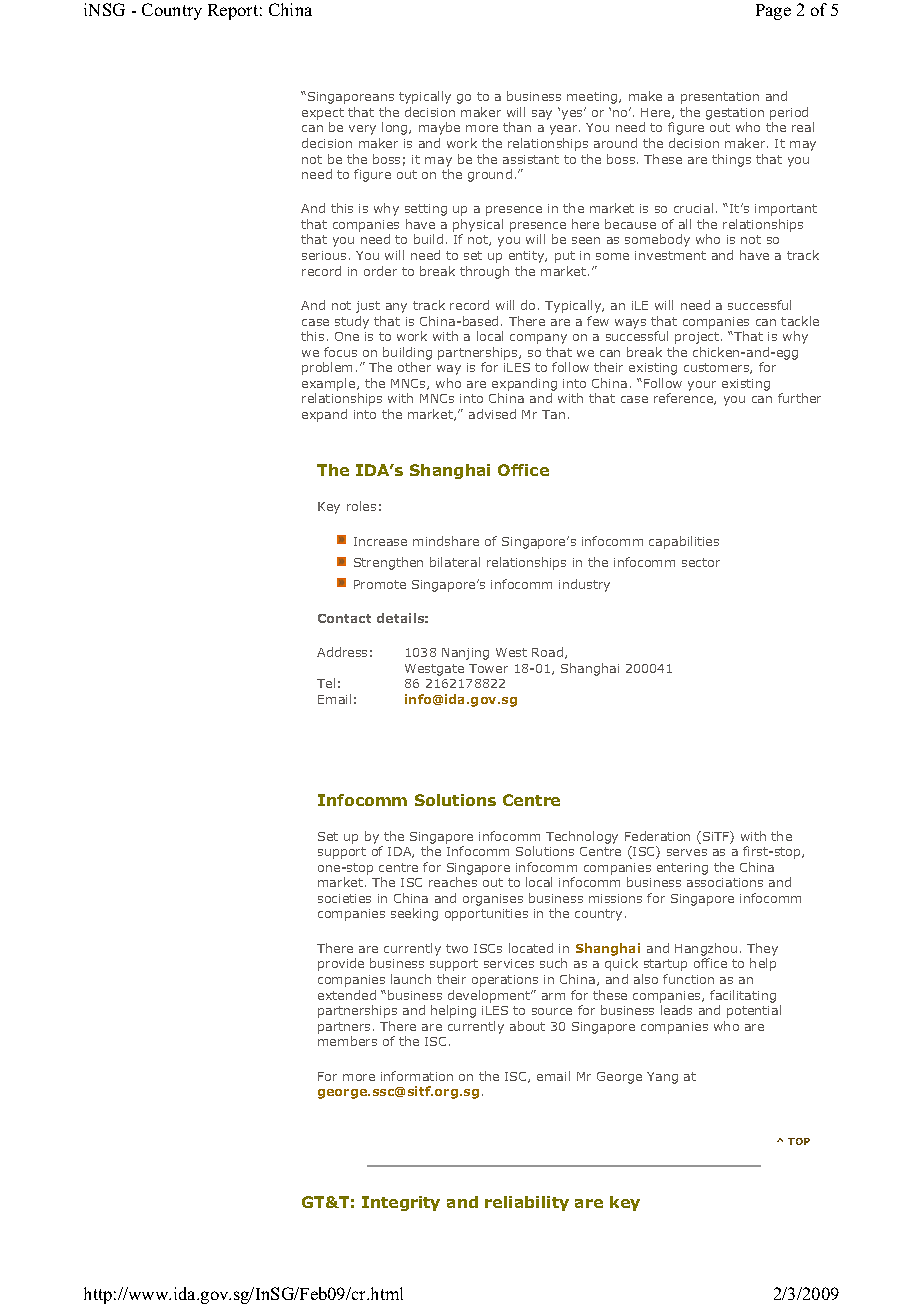  What do you see at coordinates (380, 584) in the screenshot?
I see `Promote` at bounding box center [380, 584].
